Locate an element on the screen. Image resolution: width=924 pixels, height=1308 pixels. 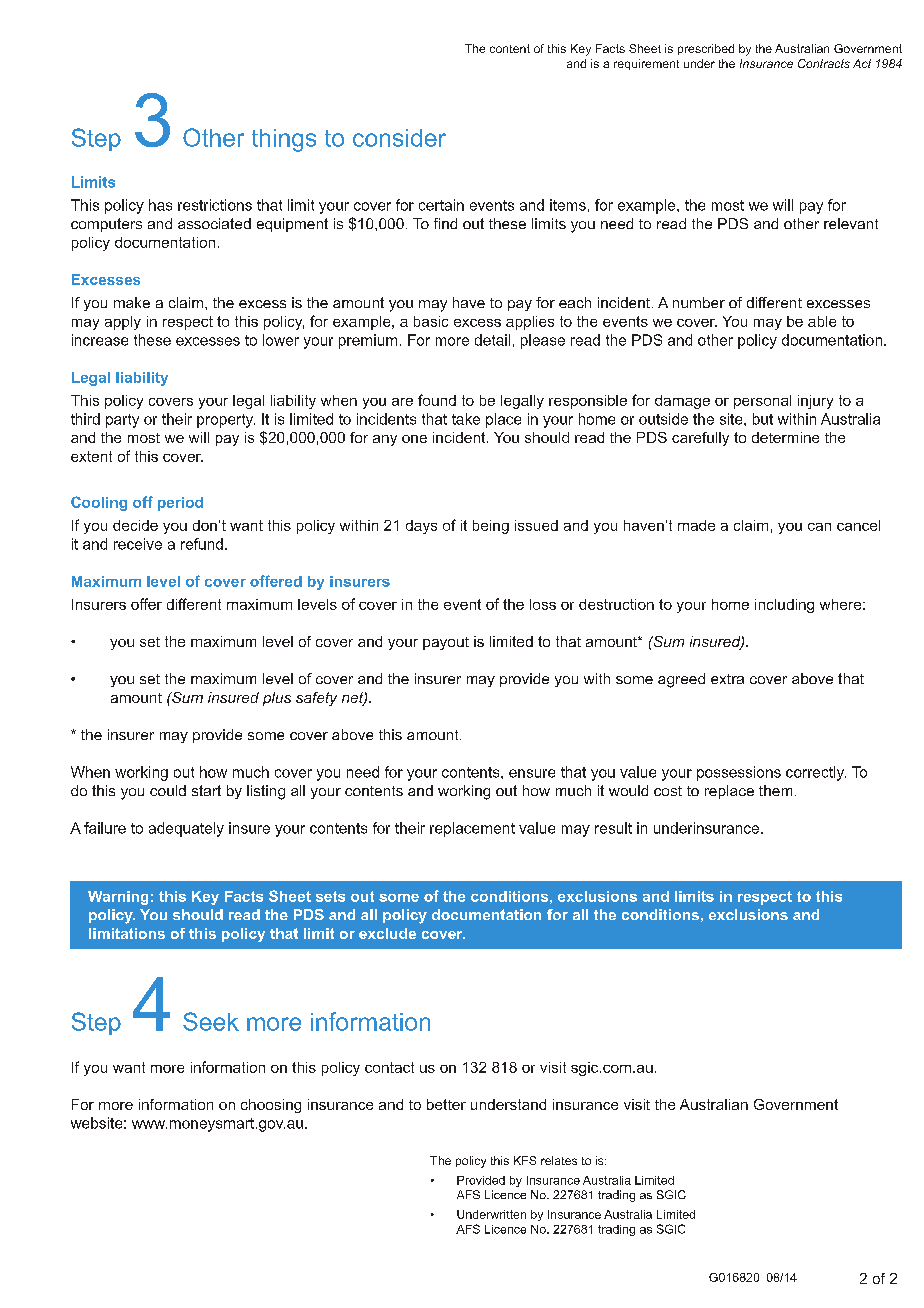
refund is located at coordinates (202, 544).
